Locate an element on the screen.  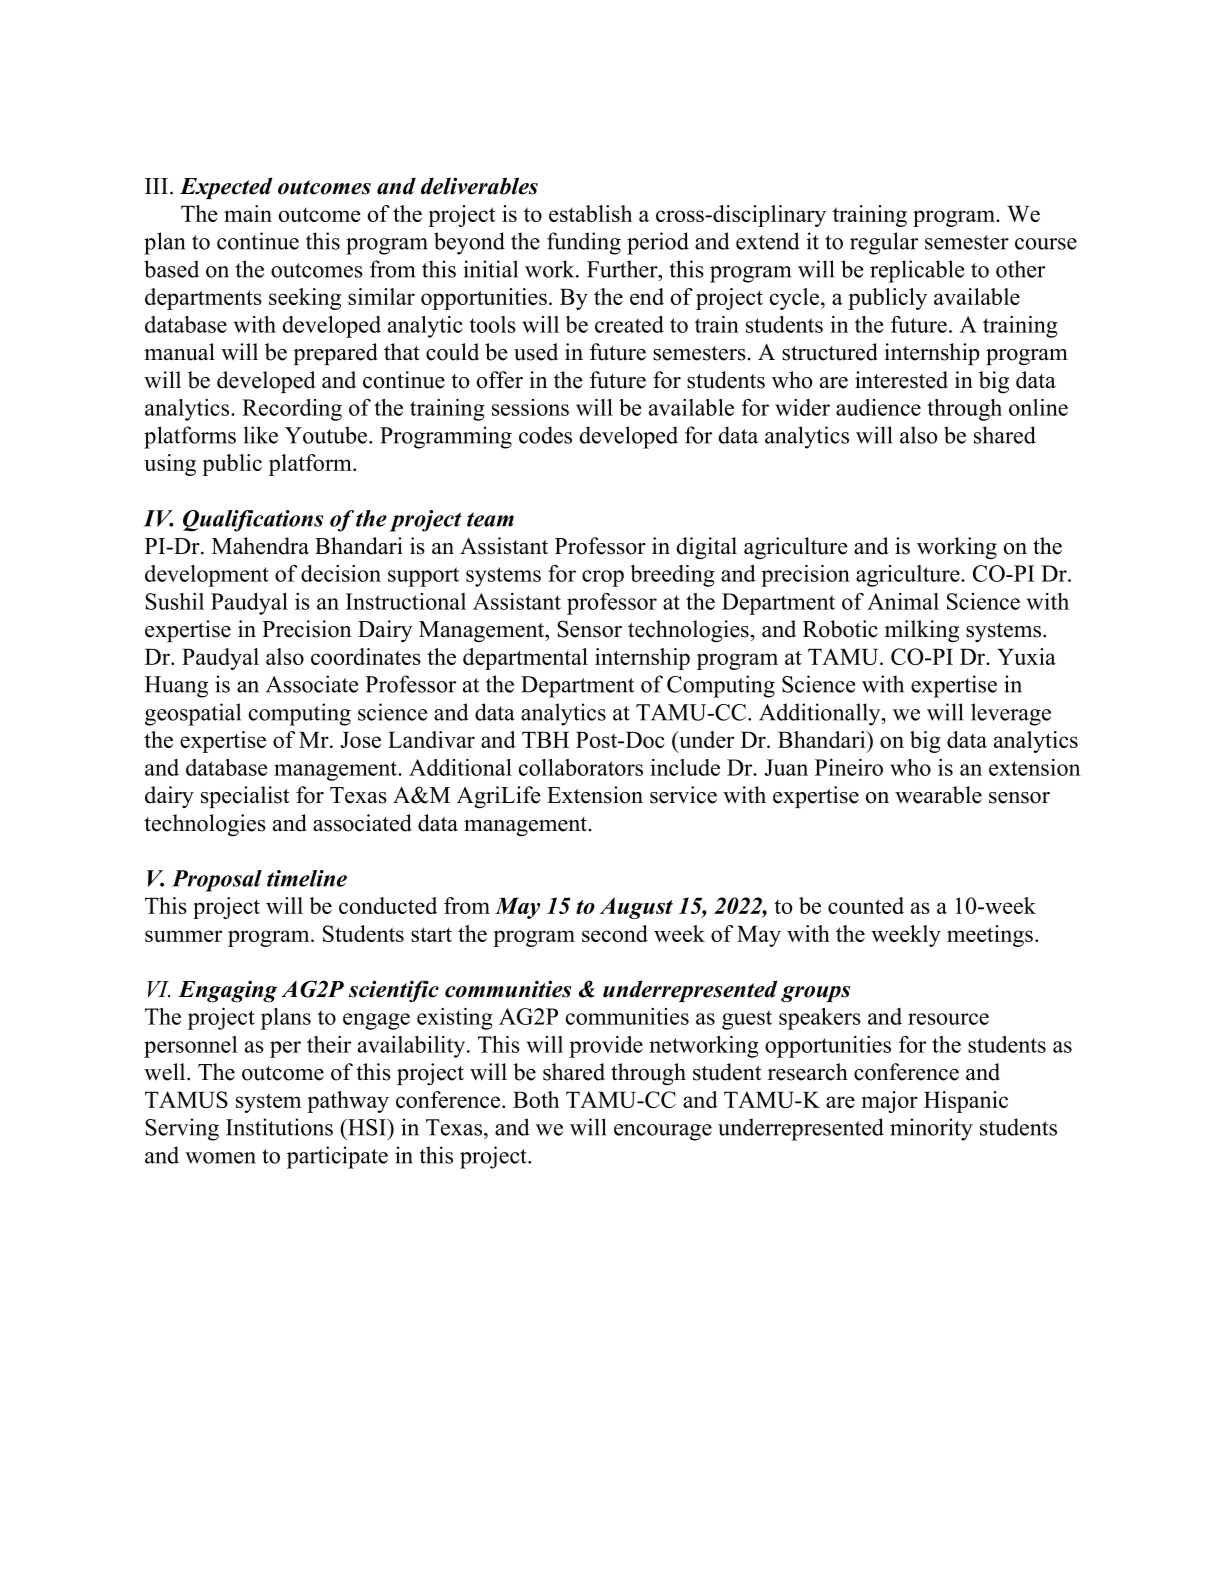
specialist is located at coordinates (245, 797).
